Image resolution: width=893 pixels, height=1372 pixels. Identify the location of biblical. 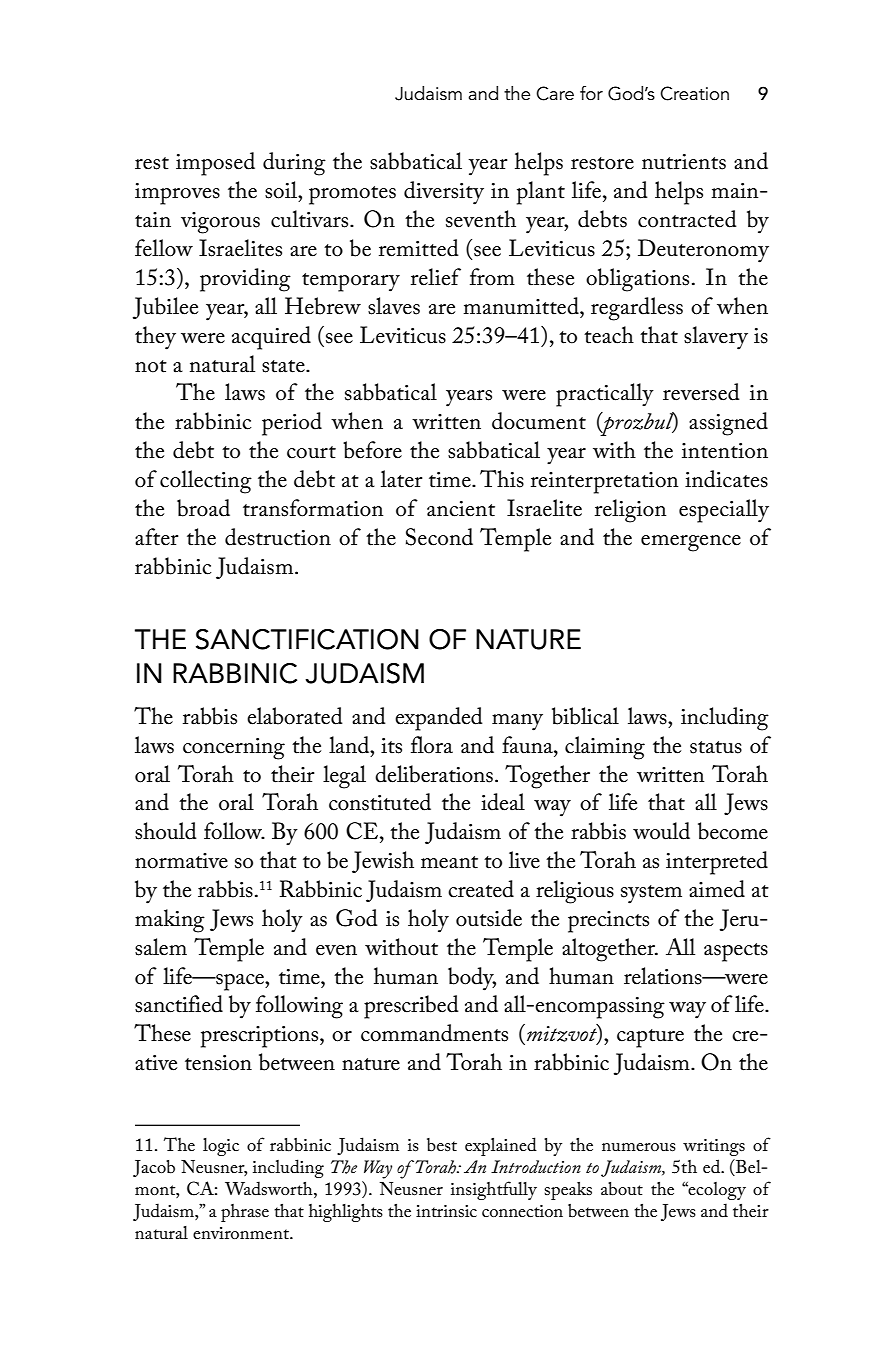
(585, 716).
